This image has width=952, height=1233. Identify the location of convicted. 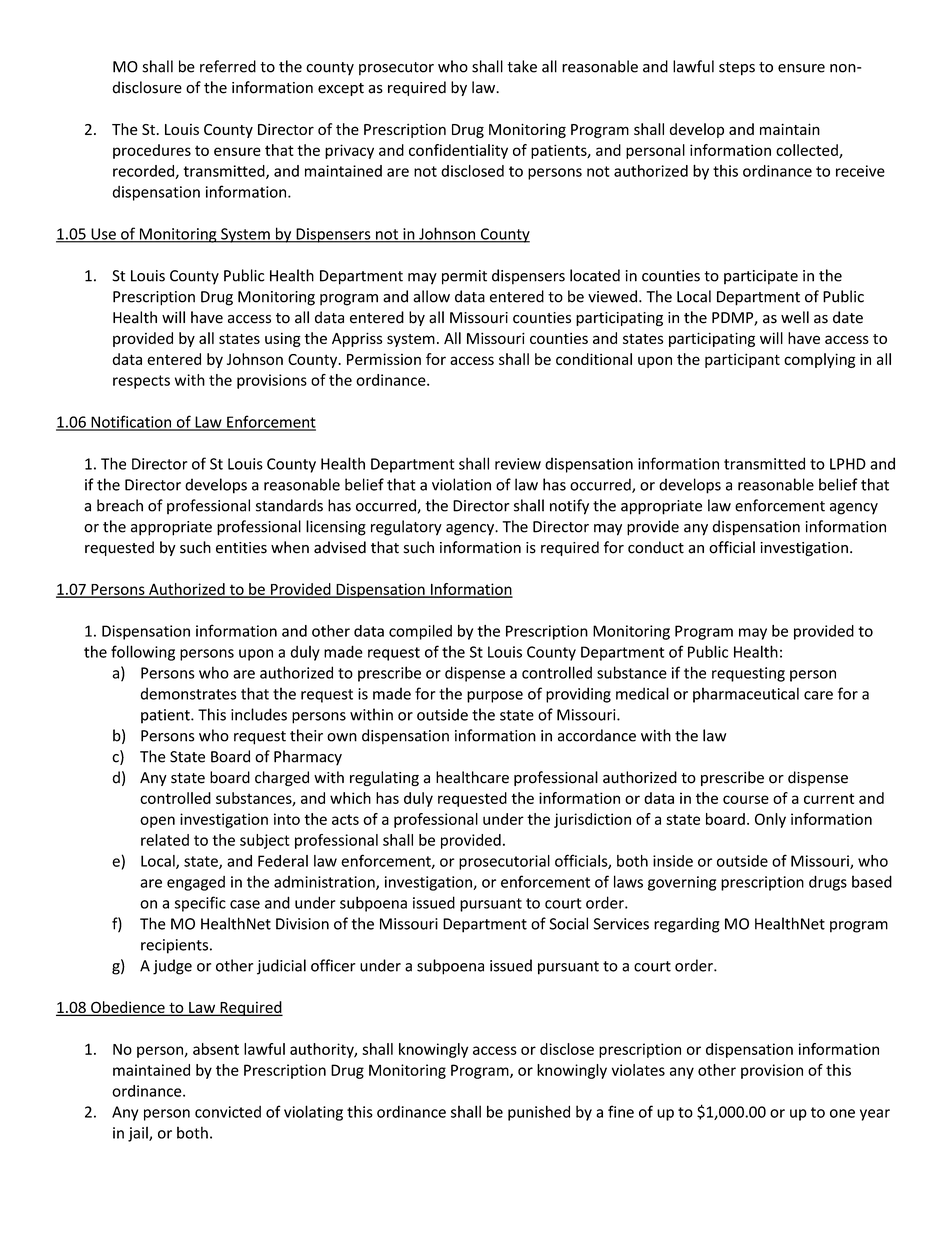
(228, 1112).
